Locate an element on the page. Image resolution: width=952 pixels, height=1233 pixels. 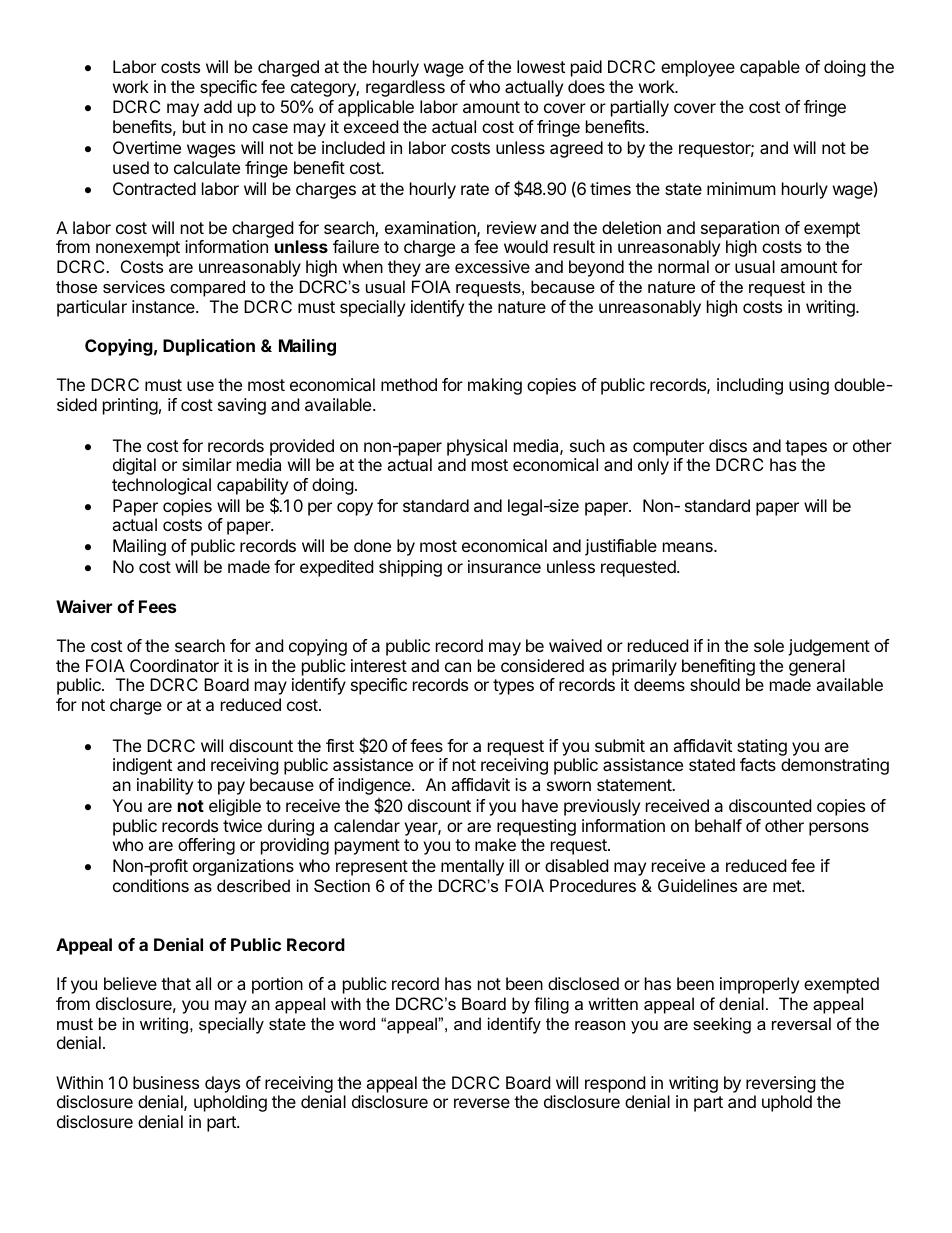
but is located at coordinates (194, 126).
